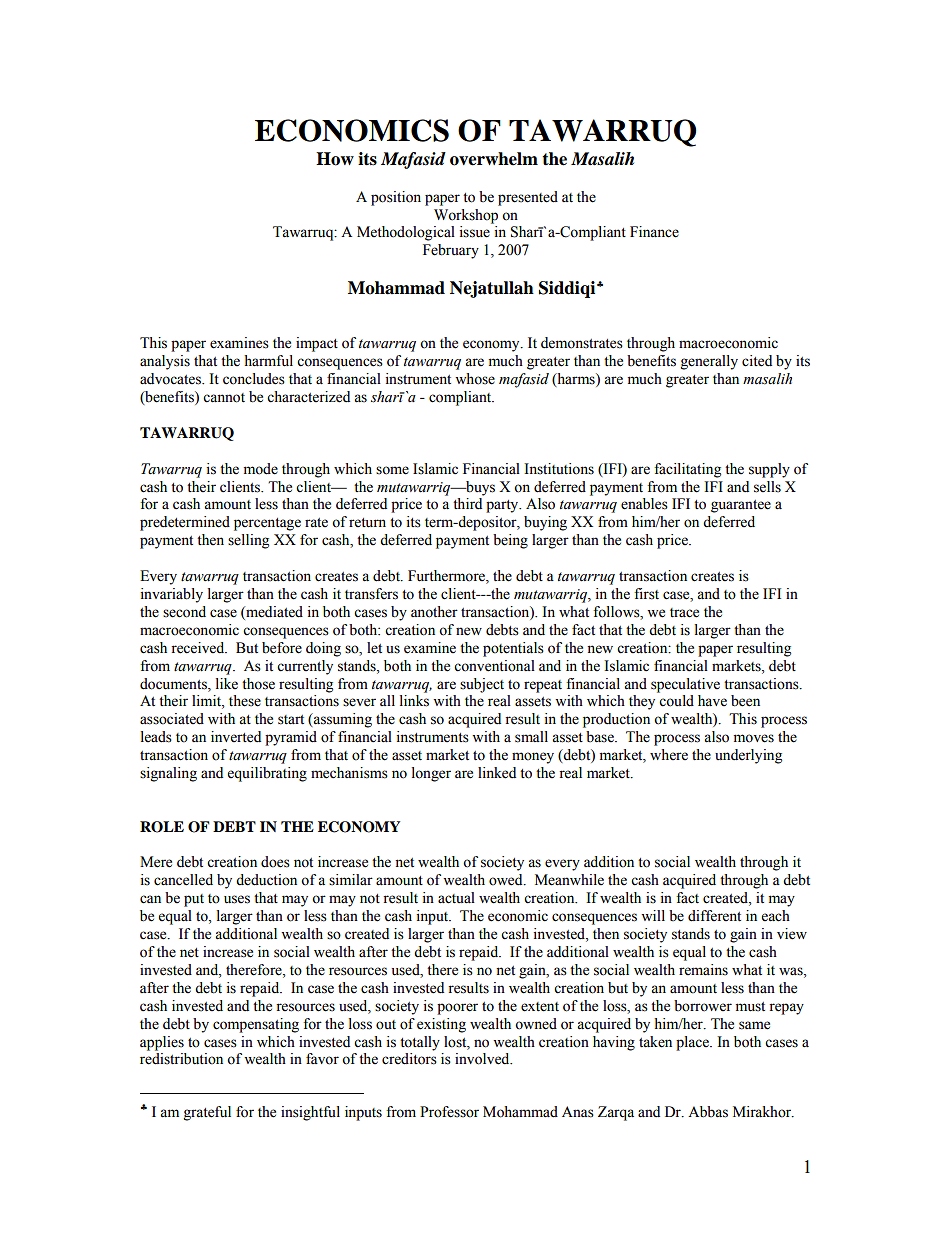 This screenshot has height=1233, width=952. What do you see at coordinates (248, 541) in the screenshot?
I see `selling` at bounding box center [248, 541].
